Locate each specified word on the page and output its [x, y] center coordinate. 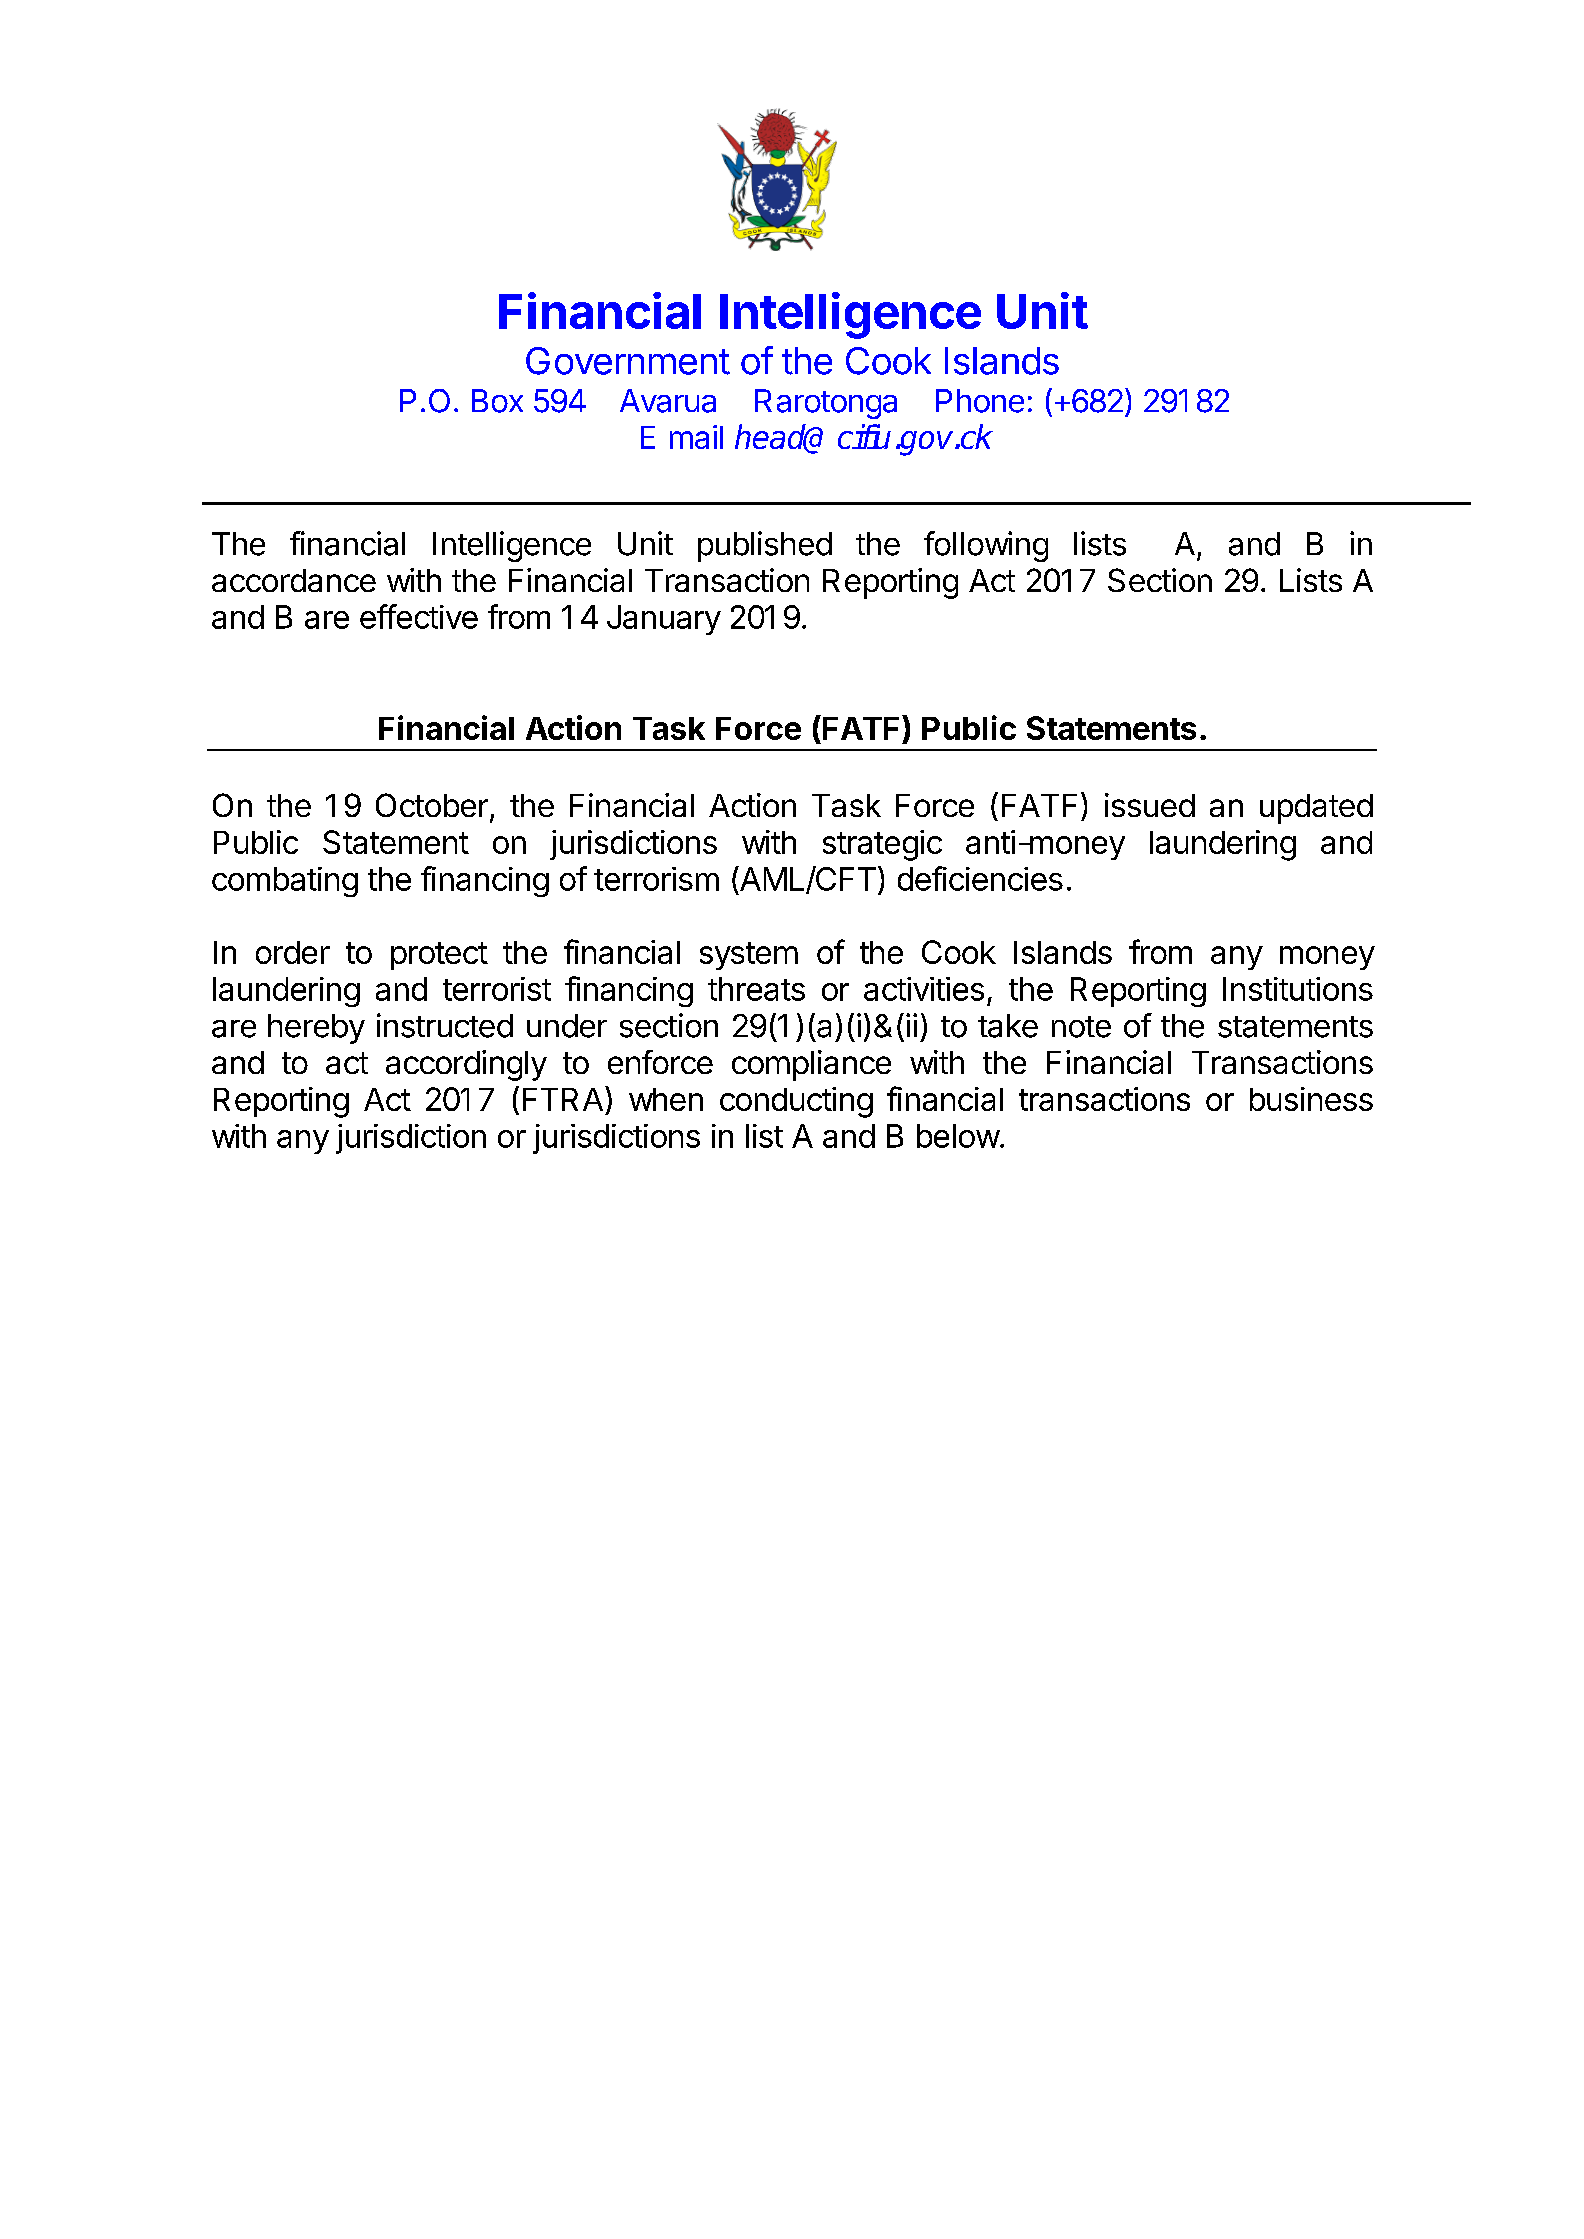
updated [1316, 809]
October [432, 805]
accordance [294, 580]
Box [497, 401]
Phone [980, 401]
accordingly [466, 1065]
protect [439, 956]
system [749, 956]
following [986, 546]
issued [1150, 805]
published [765, 546]
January [664, 620]
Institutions [1298, 989]
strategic [882, 845]
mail [696, 437]
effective [419, 616]
